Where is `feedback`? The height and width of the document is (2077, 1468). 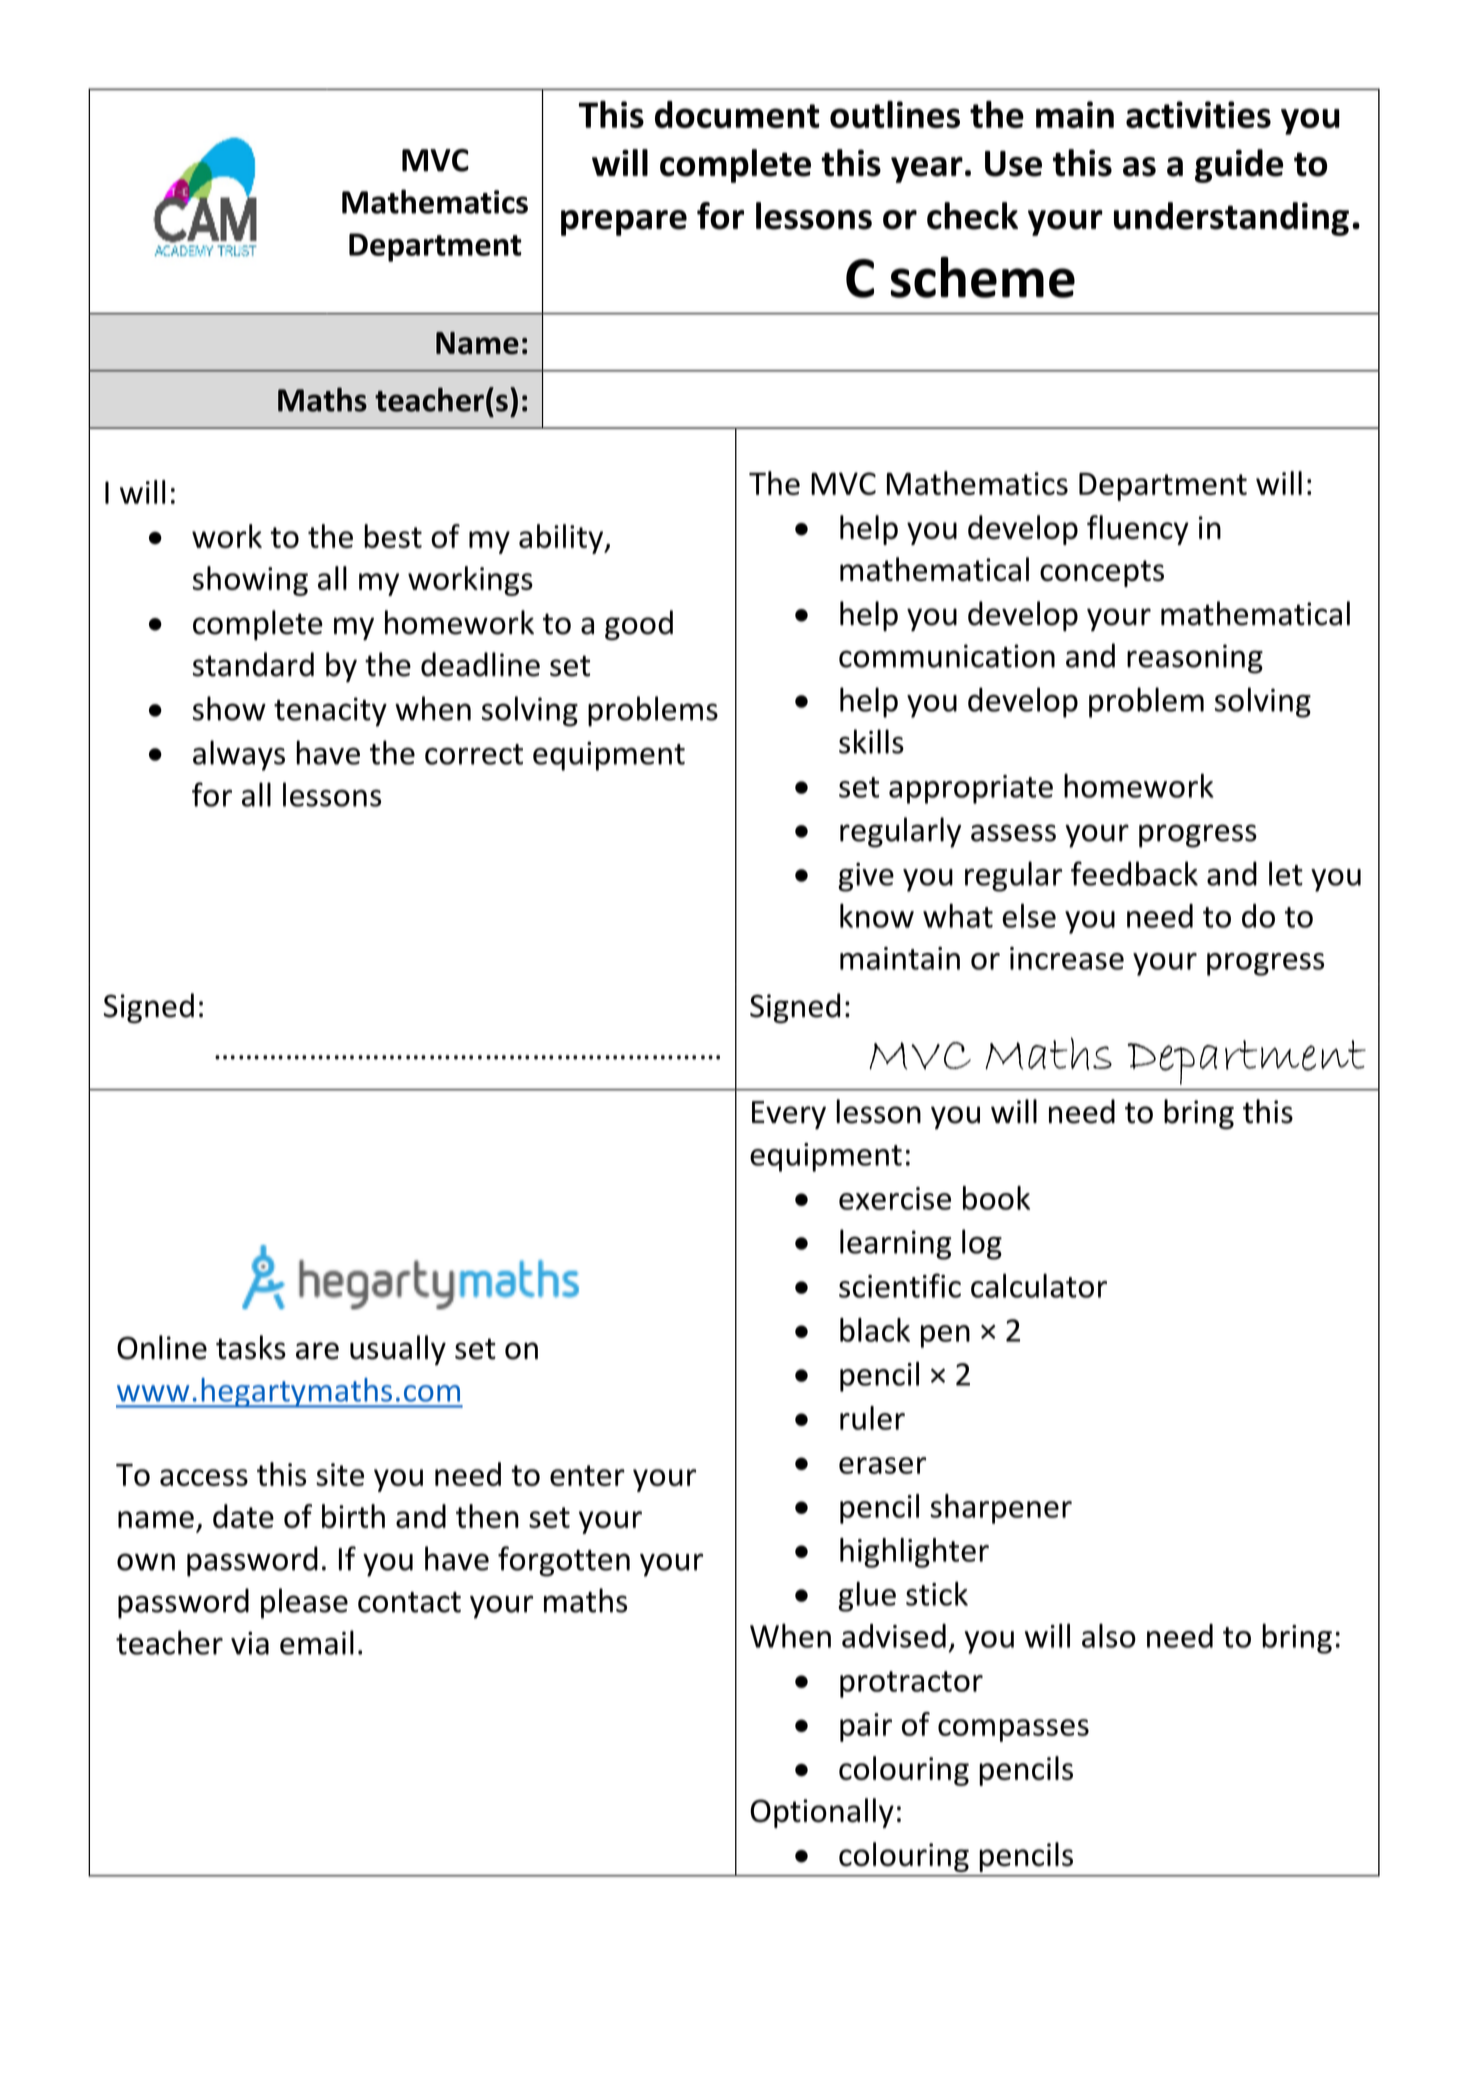 feedback is located at coordinates (1134, 873).
